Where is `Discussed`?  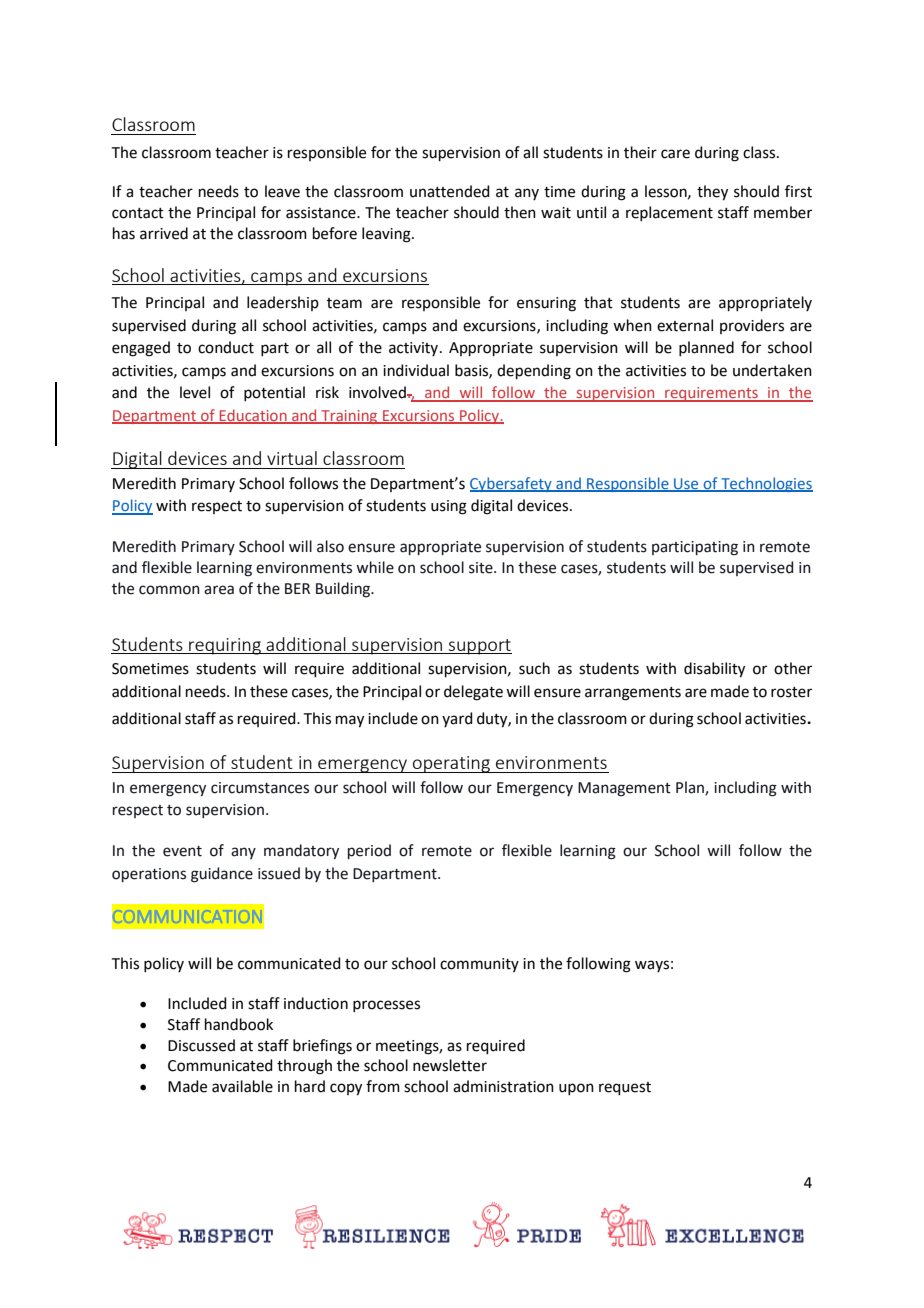
Discussed is located at coordinates (201, 1045).
